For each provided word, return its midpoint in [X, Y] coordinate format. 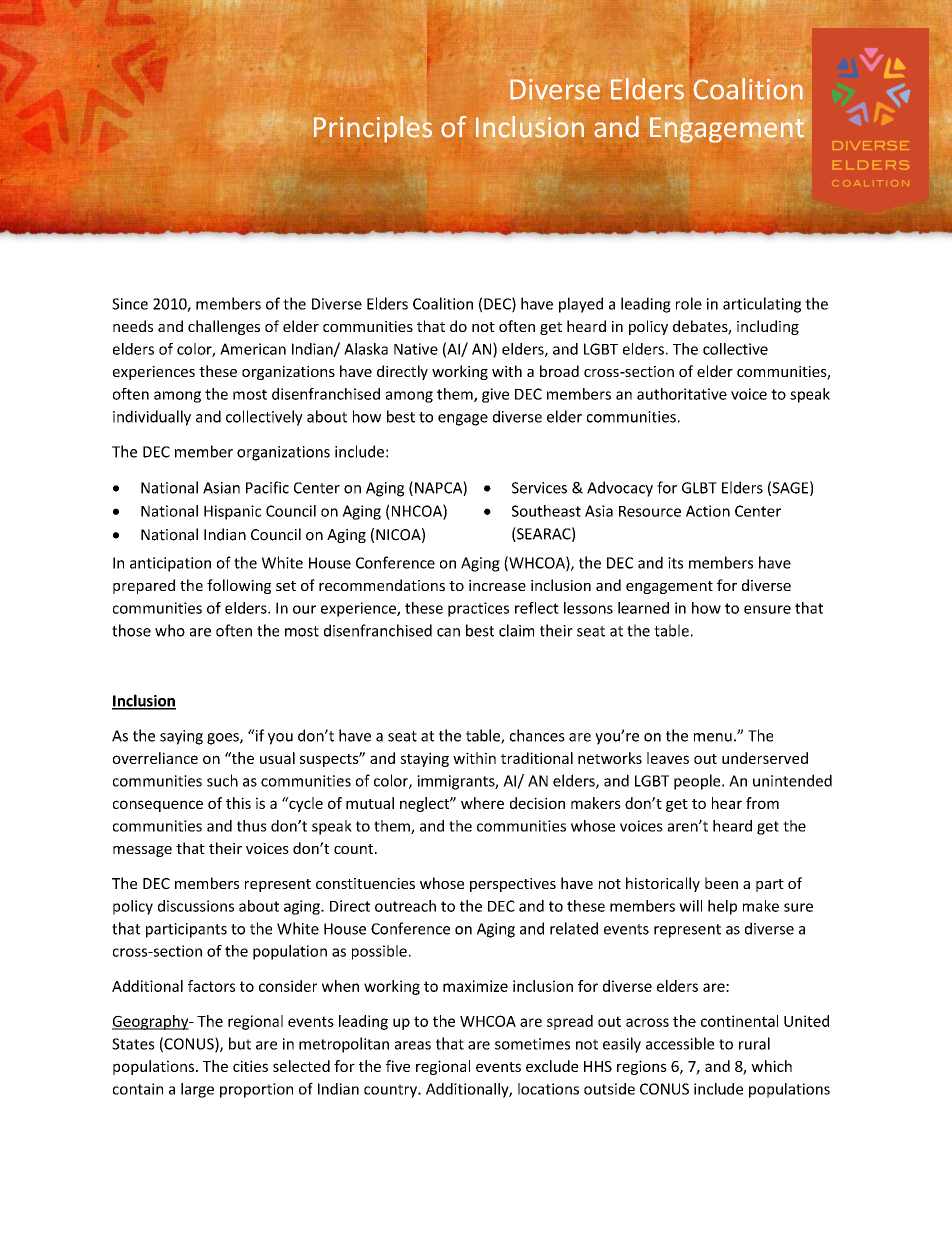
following [239, 586]
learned [643, 608]
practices [478, 609]
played [581, 305]
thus [252, 826]
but [240, 1043]
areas [413, 1045]
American [253, 349]
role [689, 303]
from [762, 803]
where [482, 803]
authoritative [682, 394]
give [495, 395]
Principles [373, 129]
